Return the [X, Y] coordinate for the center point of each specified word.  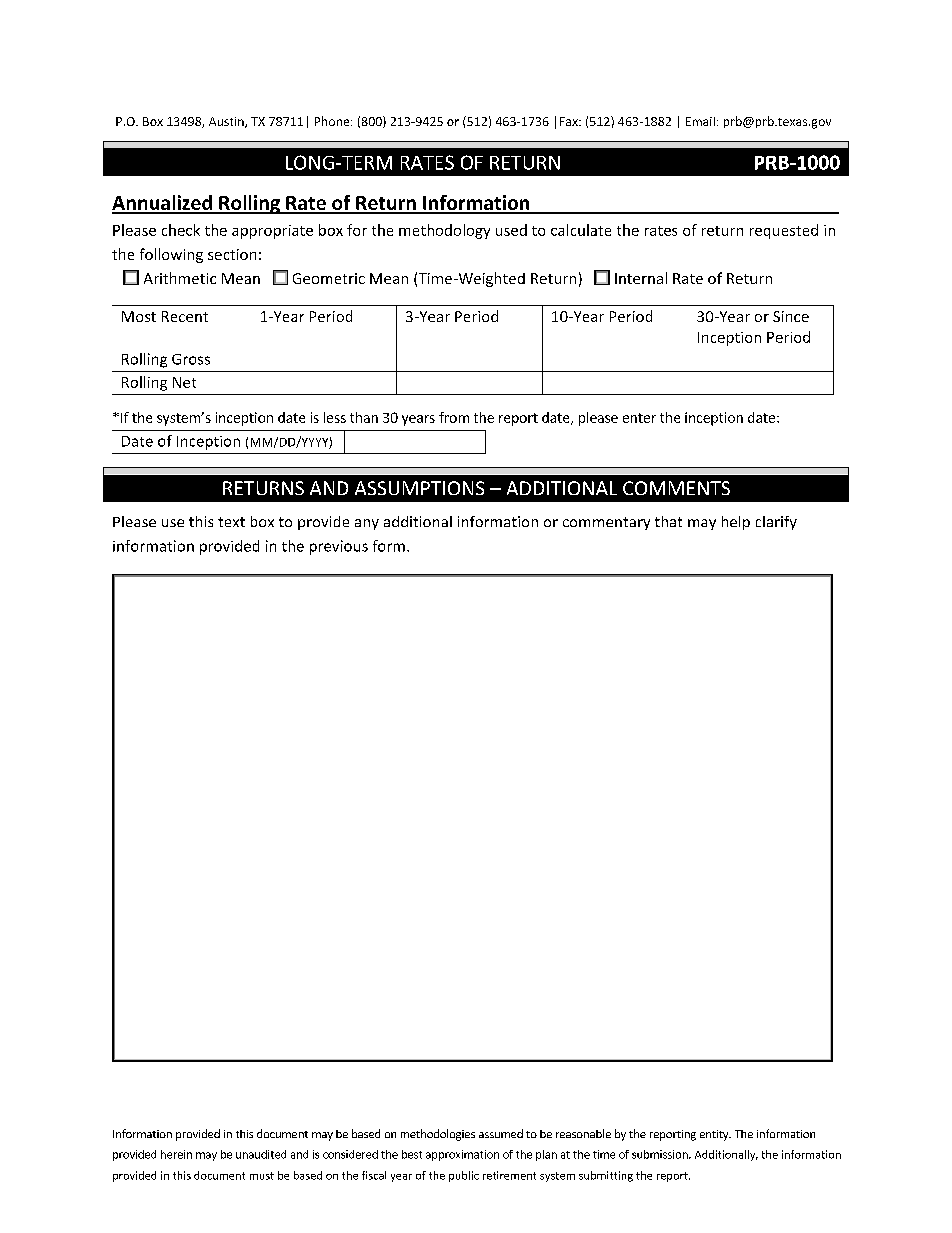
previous [339, 547]
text [231, 522]
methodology [444, 231]
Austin [227, 122]
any [367, 524]
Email [700, 121]
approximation [462, 1155]
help [736, 523]
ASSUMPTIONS [419, 488]
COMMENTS [676, 488]
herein [176, 1154]
